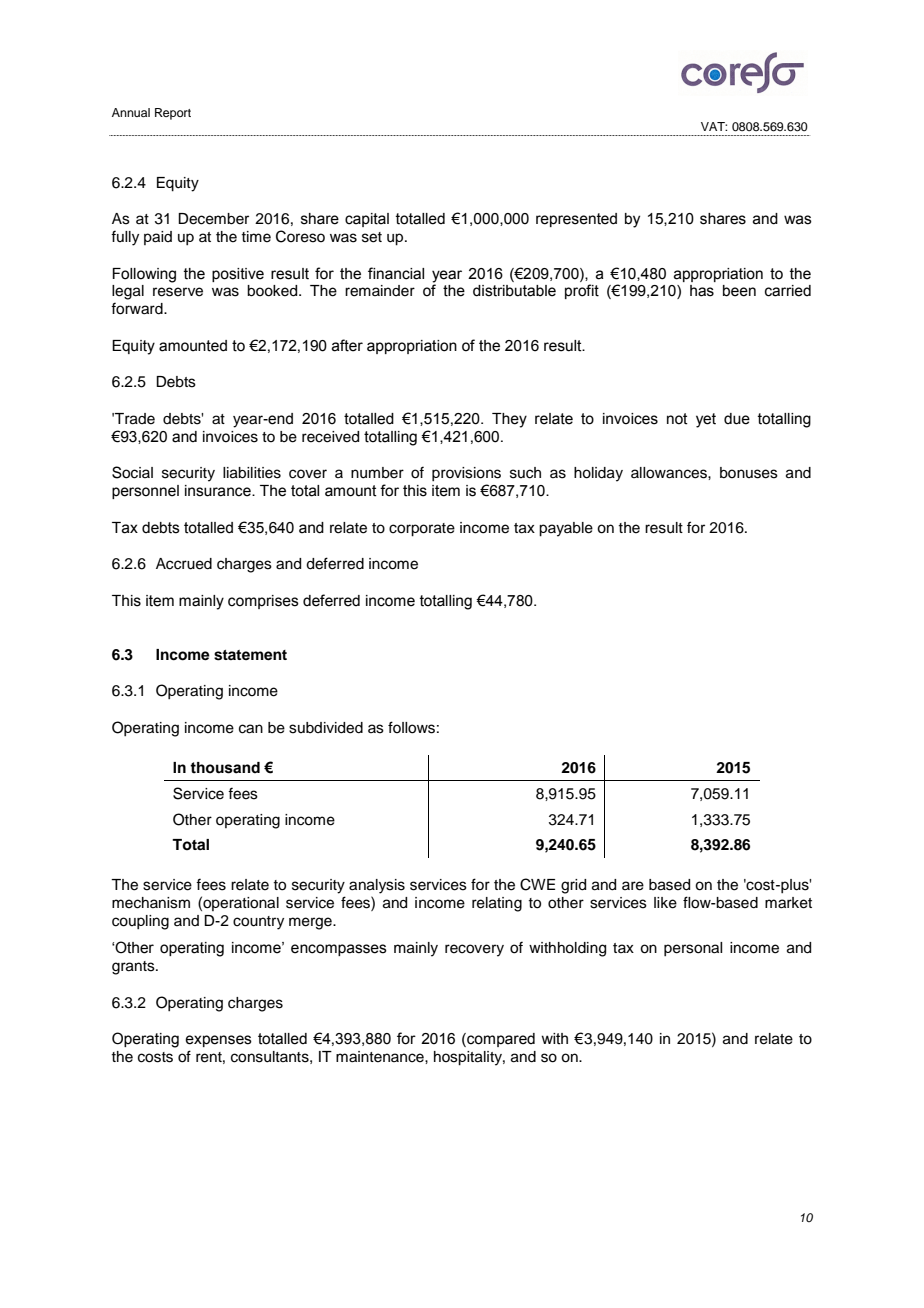  I want to click on forward, so click(138, 308).
